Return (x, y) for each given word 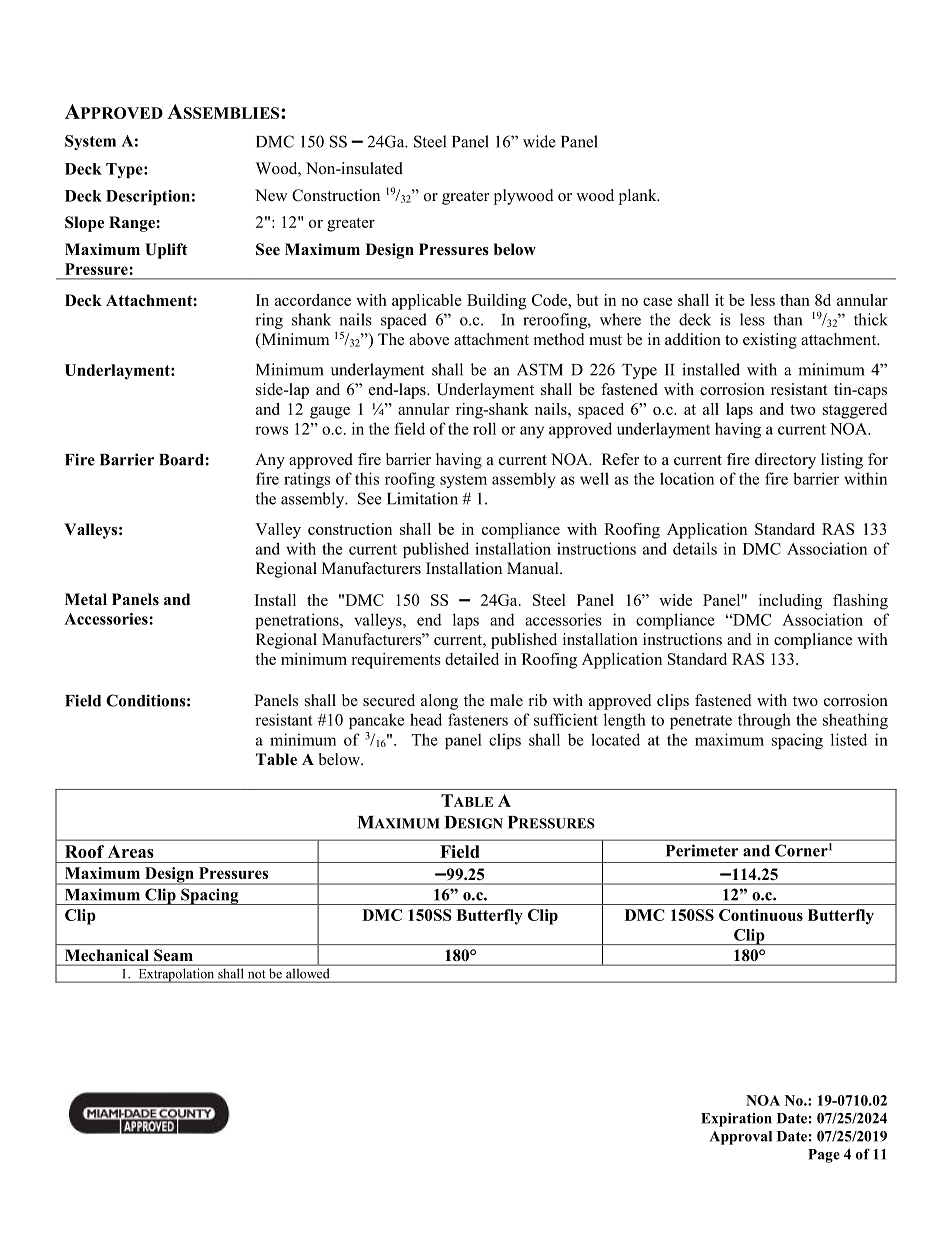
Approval (741, 1138)
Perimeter (702, 850)
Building (496, 302)
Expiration (736, 1120)
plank (639, 197)
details (695, 548)
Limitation (422, 498)
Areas (131, 851)
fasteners (478, 719)
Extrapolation (176, 975)
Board (182, 460)
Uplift (166, 251)
